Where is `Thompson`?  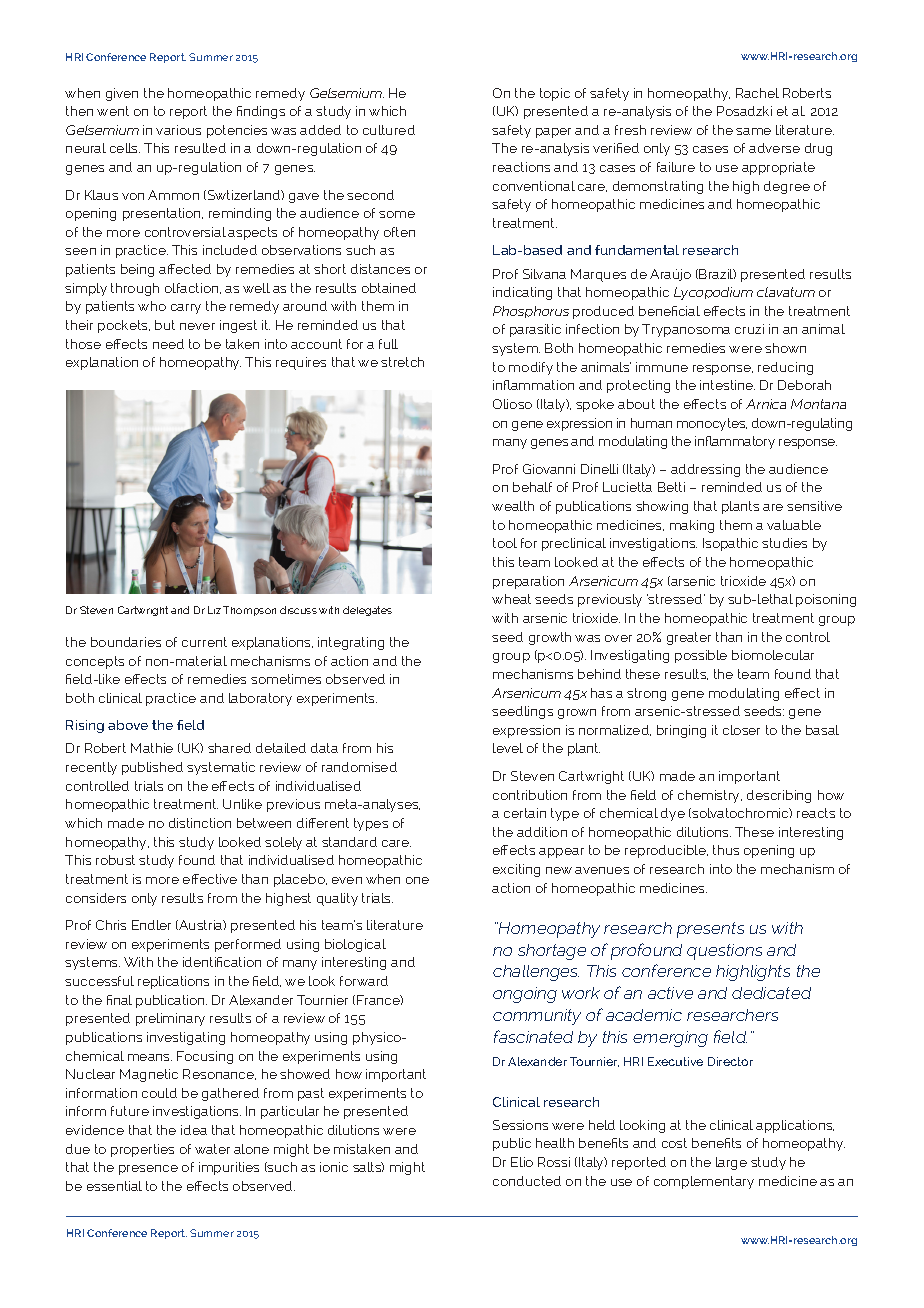
Thompson is located at coordinates (249, 611).
